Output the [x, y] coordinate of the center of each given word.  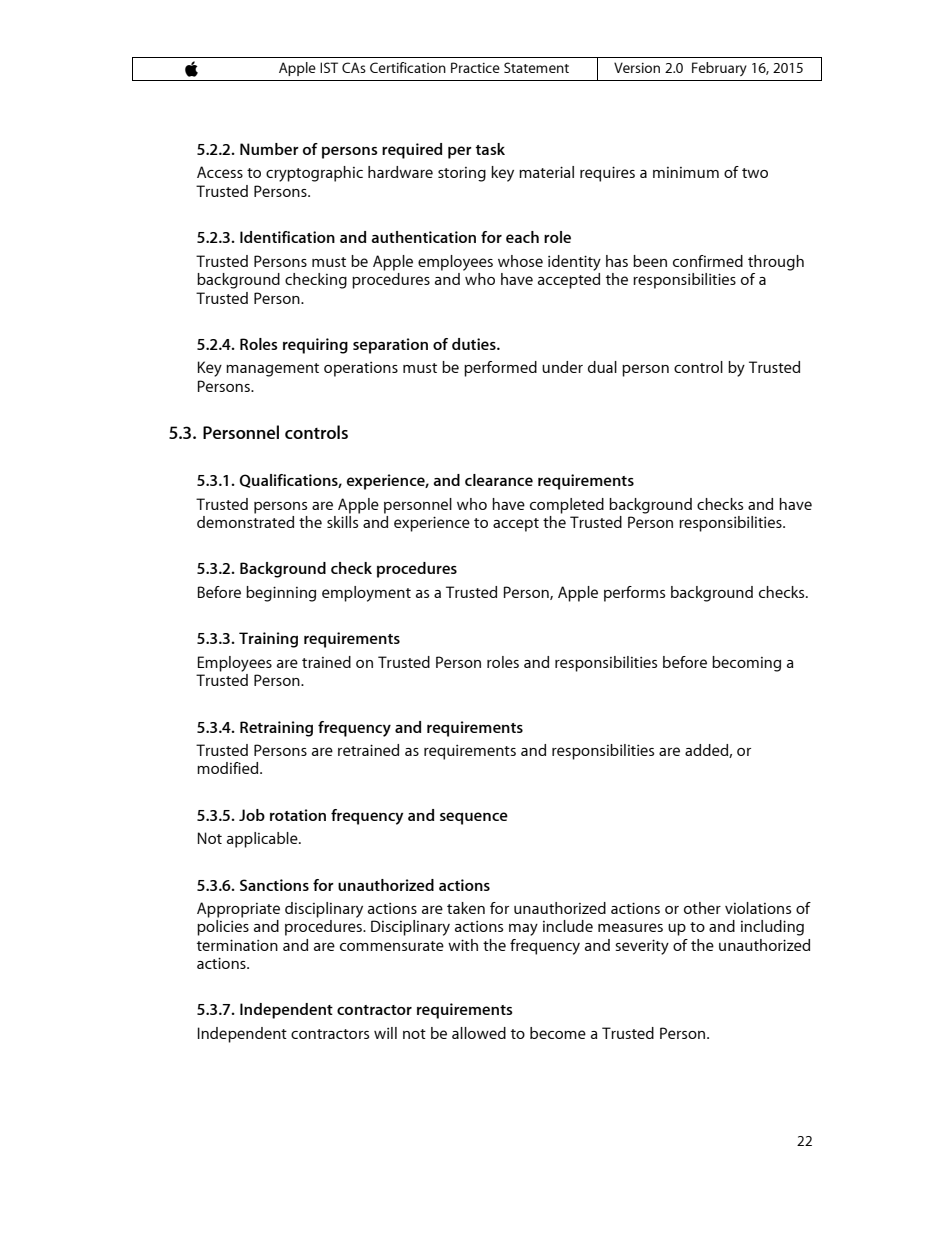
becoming [746, 664]
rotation [298, 815]
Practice [475, 67]
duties [475, 344]
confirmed [708, 261]
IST [329, 67]
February [719, 69]
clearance [499, 480]
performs [634, 594]
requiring [315, 346]
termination [237, 945]
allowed [479, 1033]
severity [642, 947]
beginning [281, 594]
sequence [474, 818]
